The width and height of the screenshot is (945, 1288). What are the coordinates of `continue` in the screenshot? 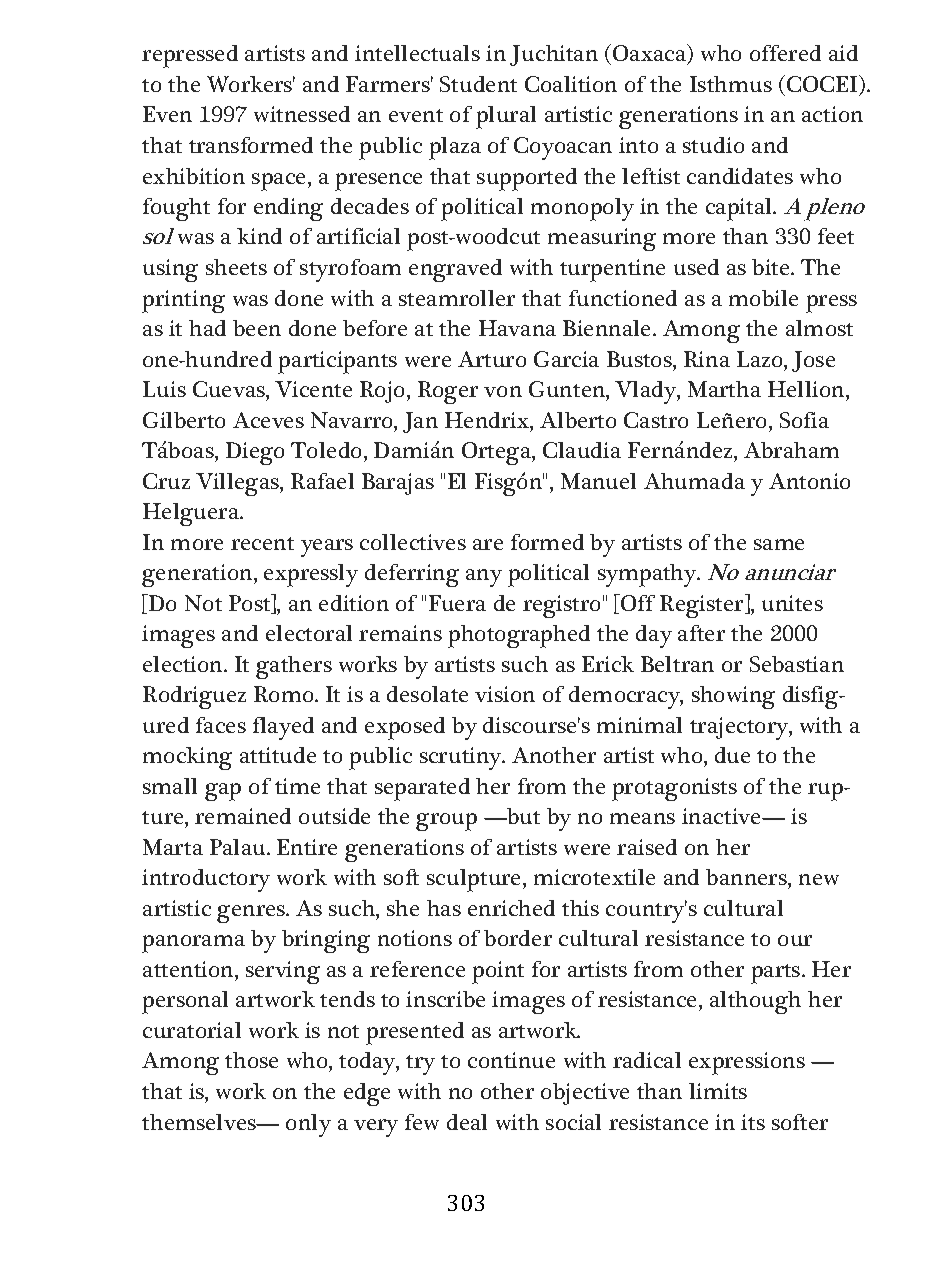 It's located at (511, 1060).
